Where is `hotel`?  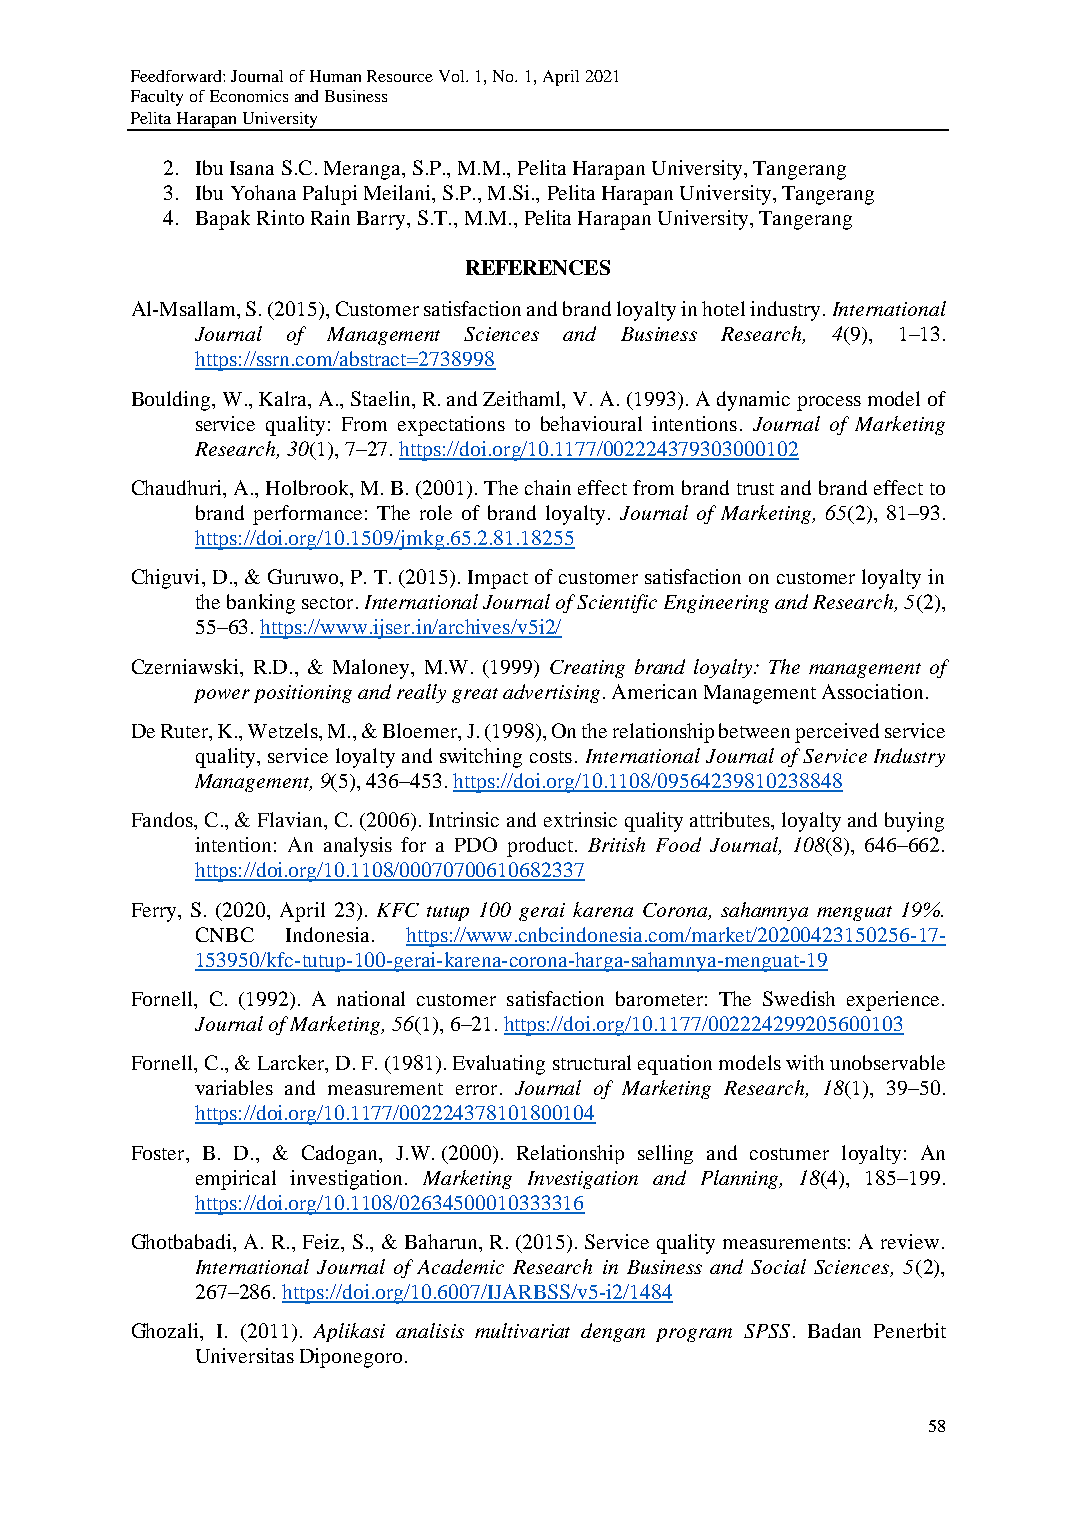 hotel is located at coordinates (723, 308).
